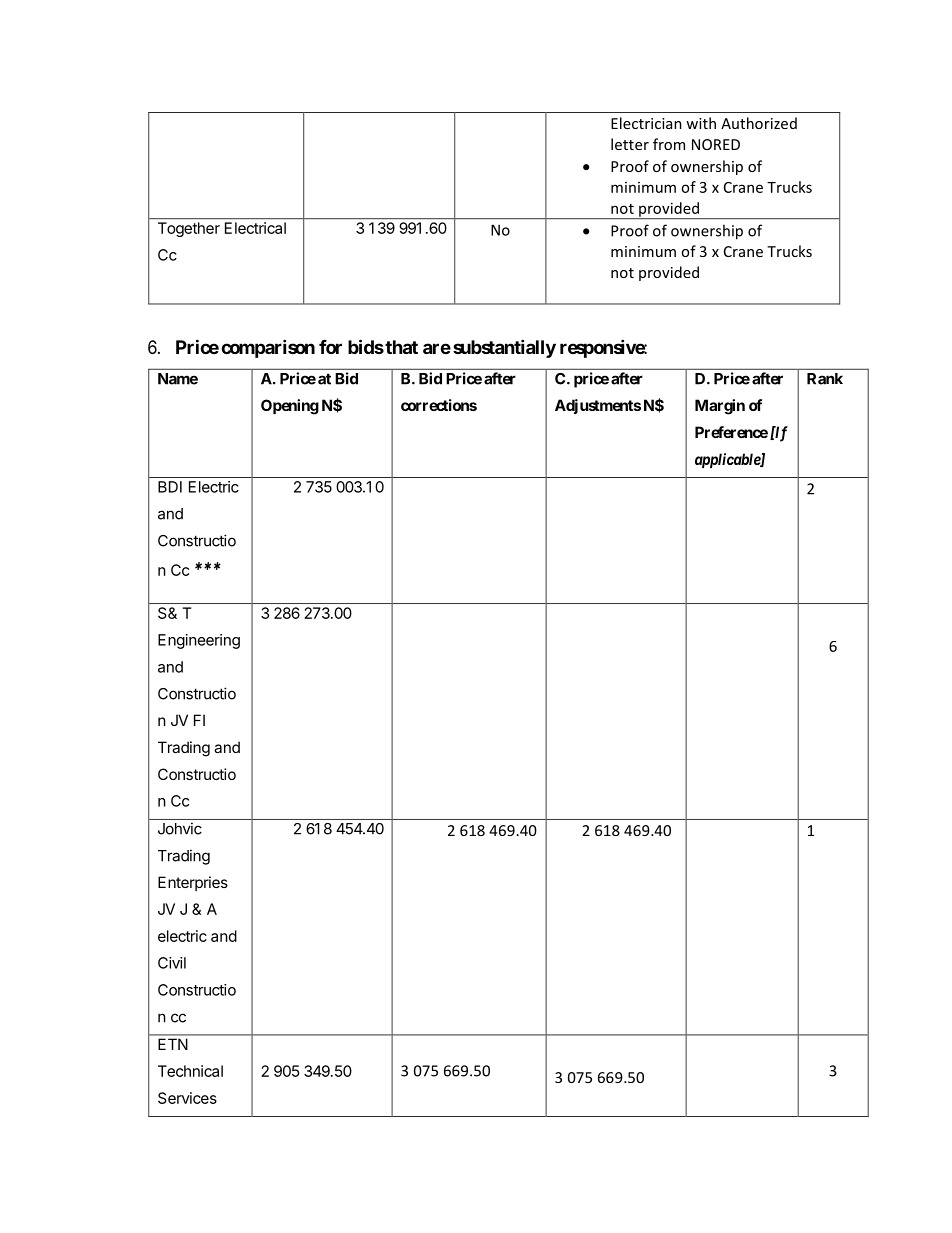 The image size is (952, 1233). Describe the element at coordinates (759, 123) in the screenshot. I see `Authorized` at that location.
